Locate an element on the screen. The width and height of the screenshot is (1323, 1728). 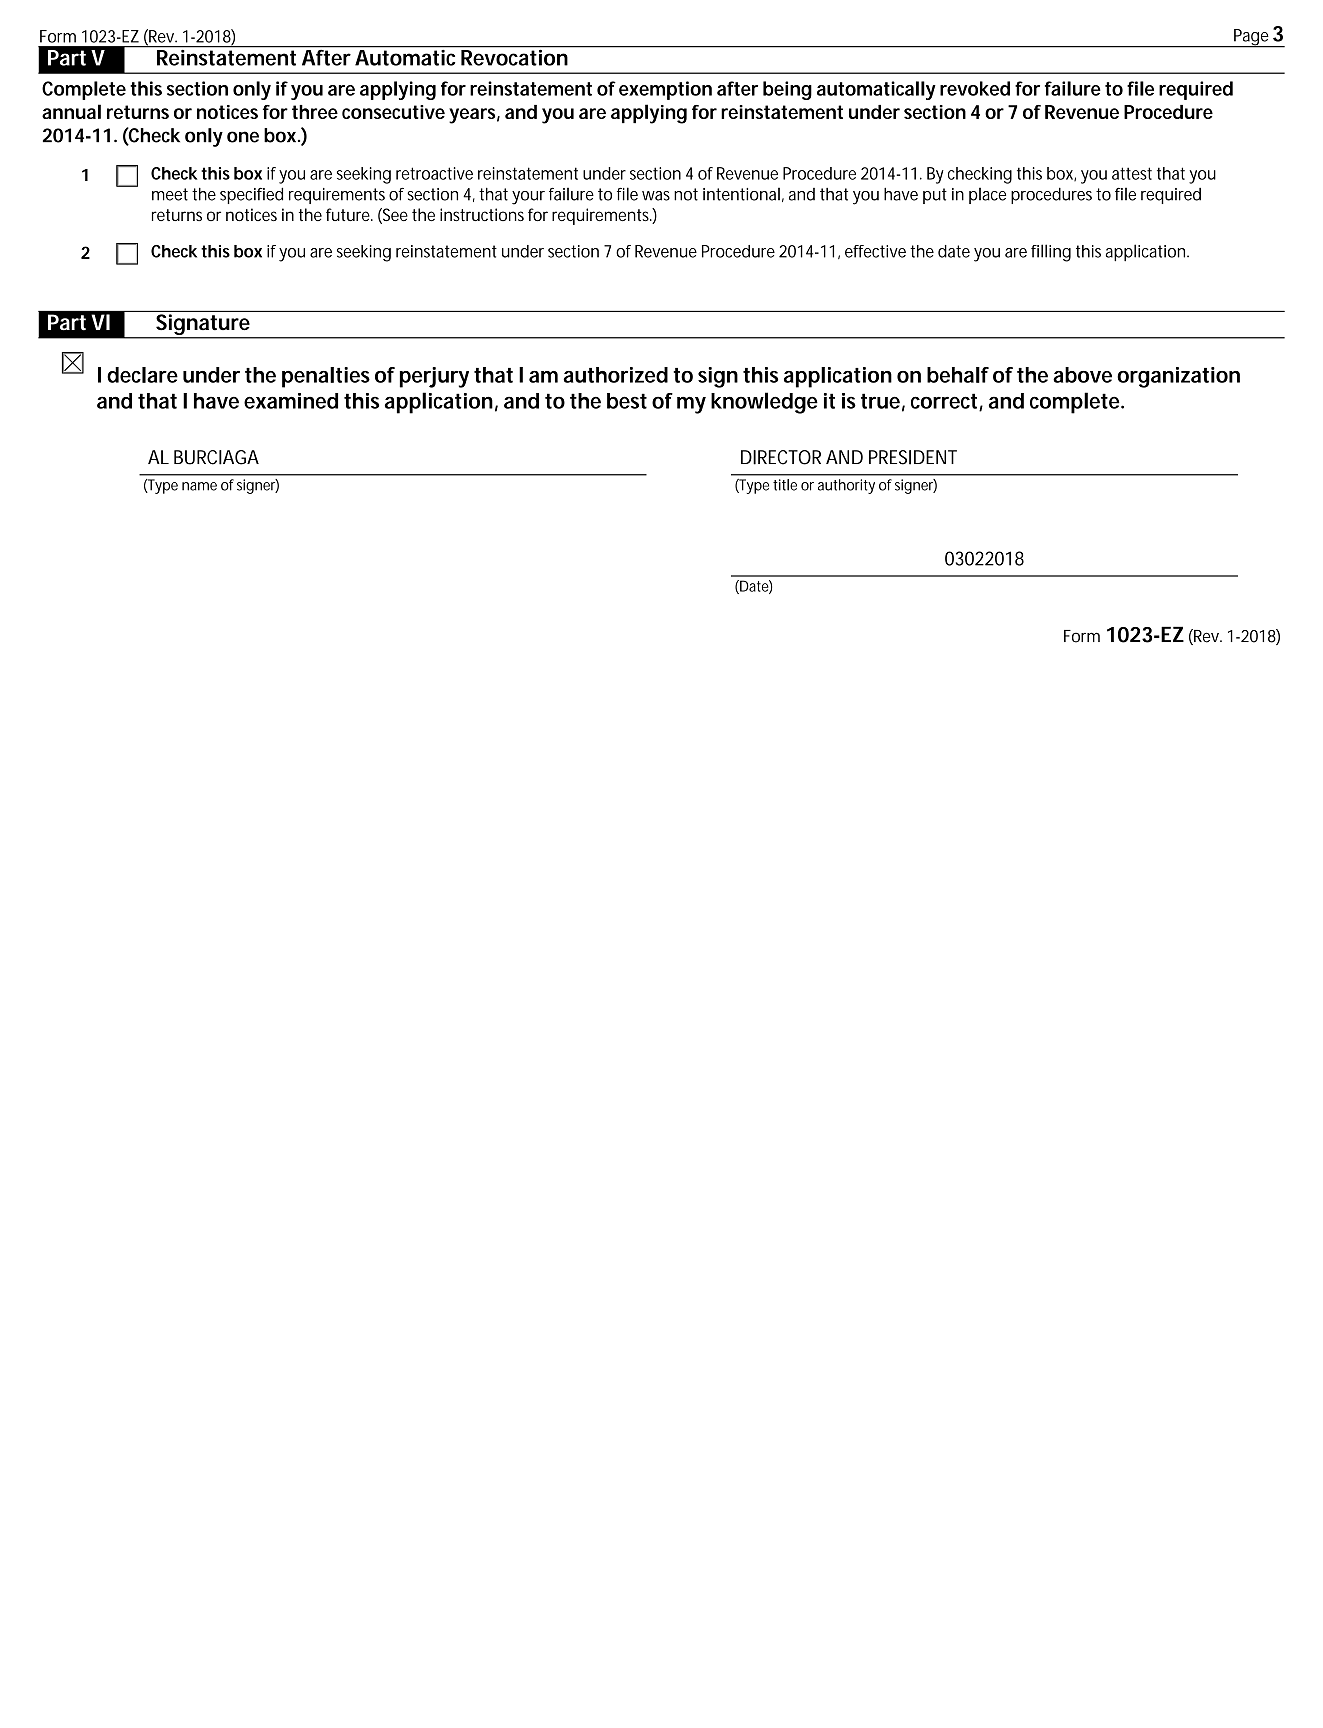
years is located at coordinates (472, 116).
